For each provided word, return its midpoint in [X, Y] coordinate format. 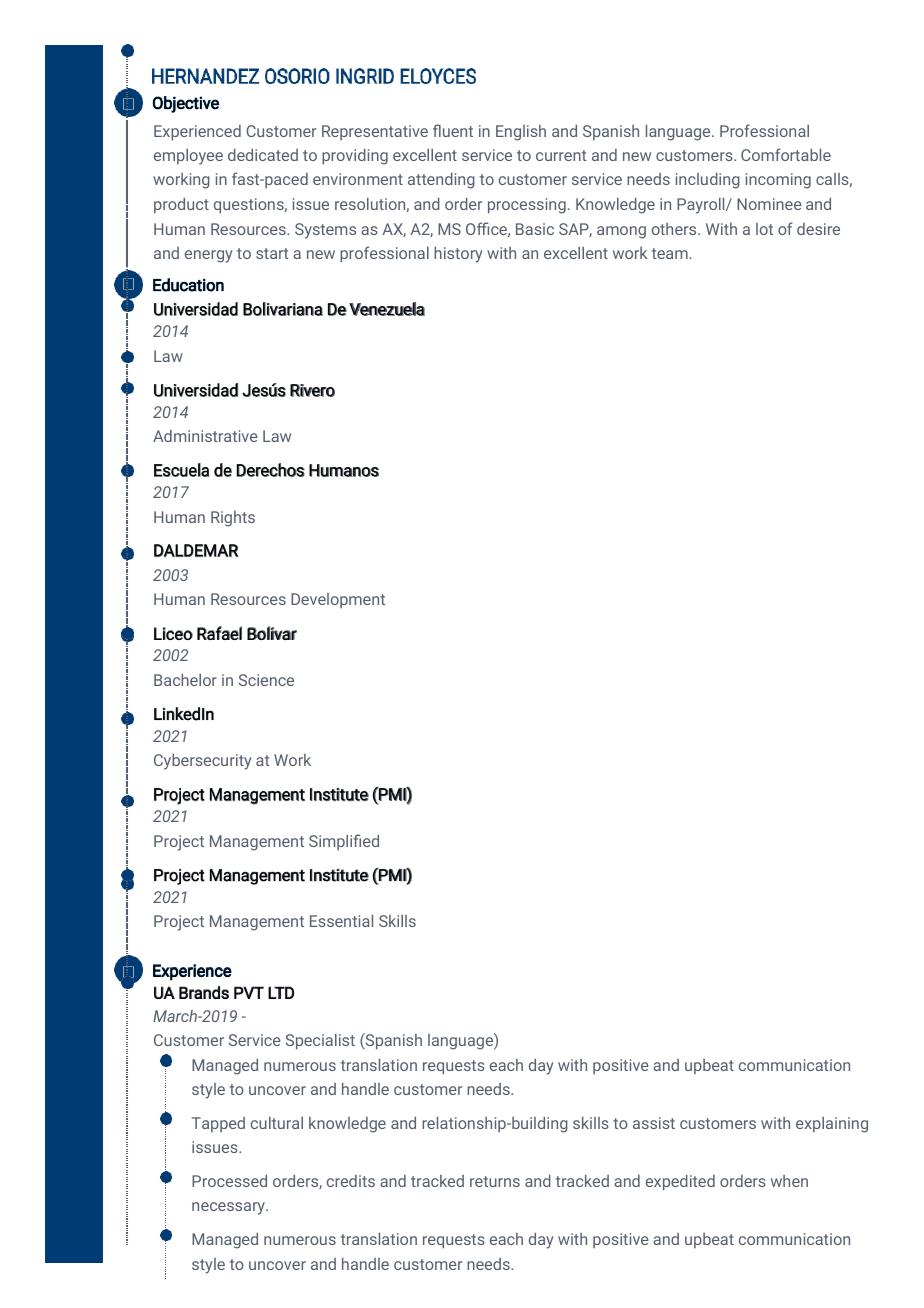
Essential [341, 921]
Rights [233, 519]
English [521, 133]
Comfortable [786, 154]
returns [495, 1181]
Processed [229, 1181]
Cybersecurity [202, 762]
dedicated [263, 155]
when [789, 1181]
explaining [832, 1125]
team [670, 253]
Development [338, 600]
